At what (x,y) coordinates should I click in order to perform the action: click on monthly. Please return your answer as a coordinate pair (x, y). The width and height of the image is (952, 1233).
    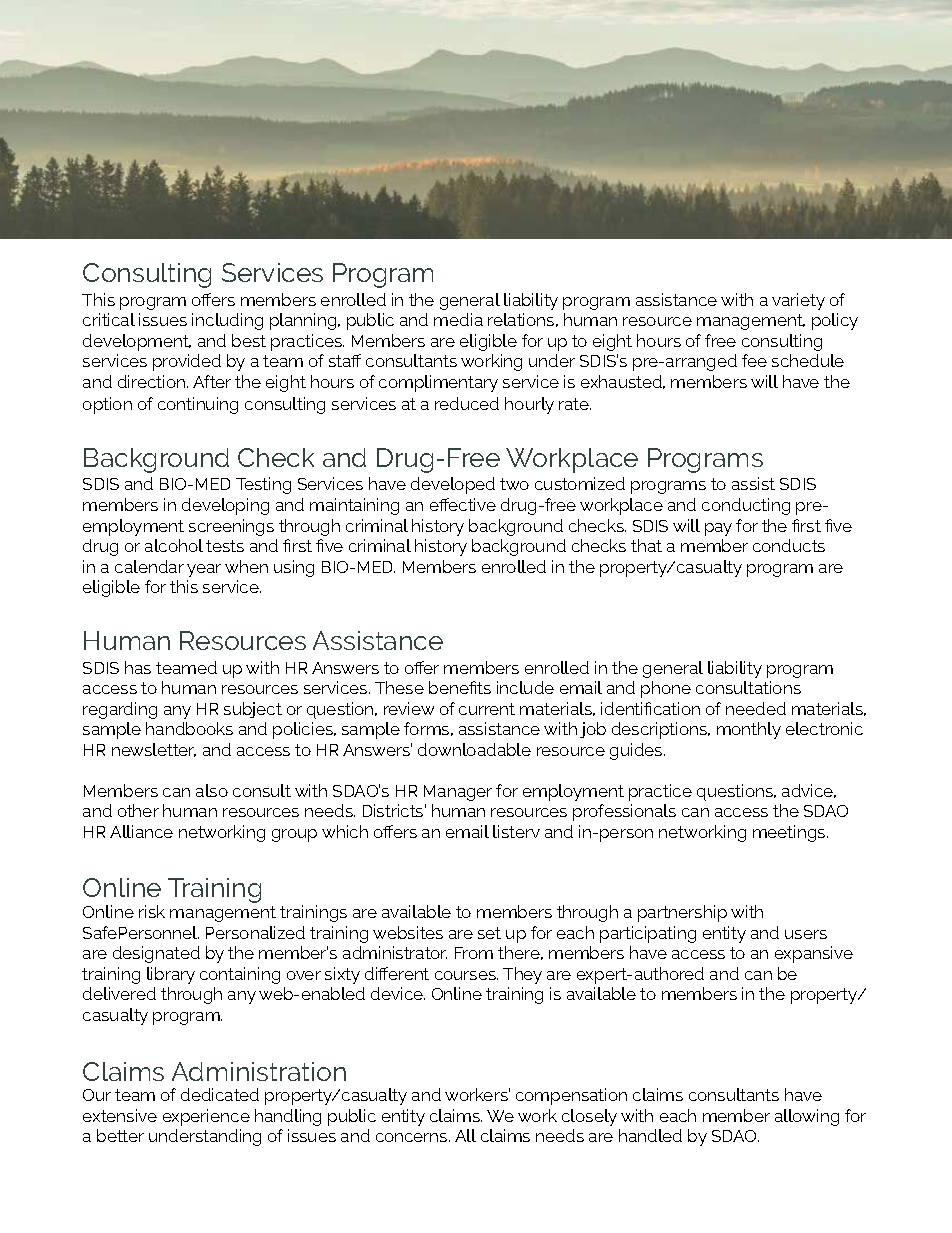
    Looking at the image, I should click on (749, 730).
